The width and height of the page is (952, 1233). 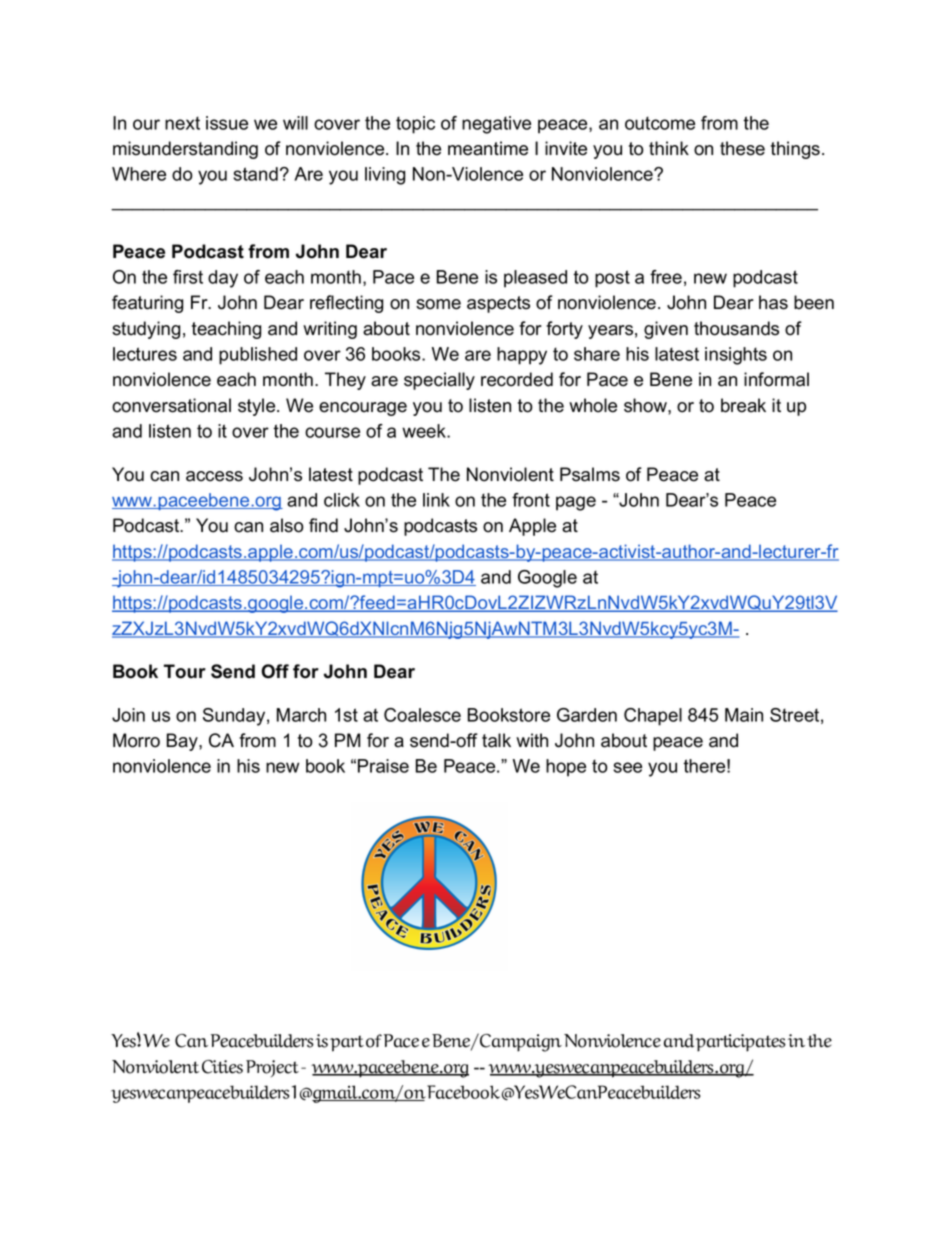 I want to click on insights, so click(x=736, y=356).
